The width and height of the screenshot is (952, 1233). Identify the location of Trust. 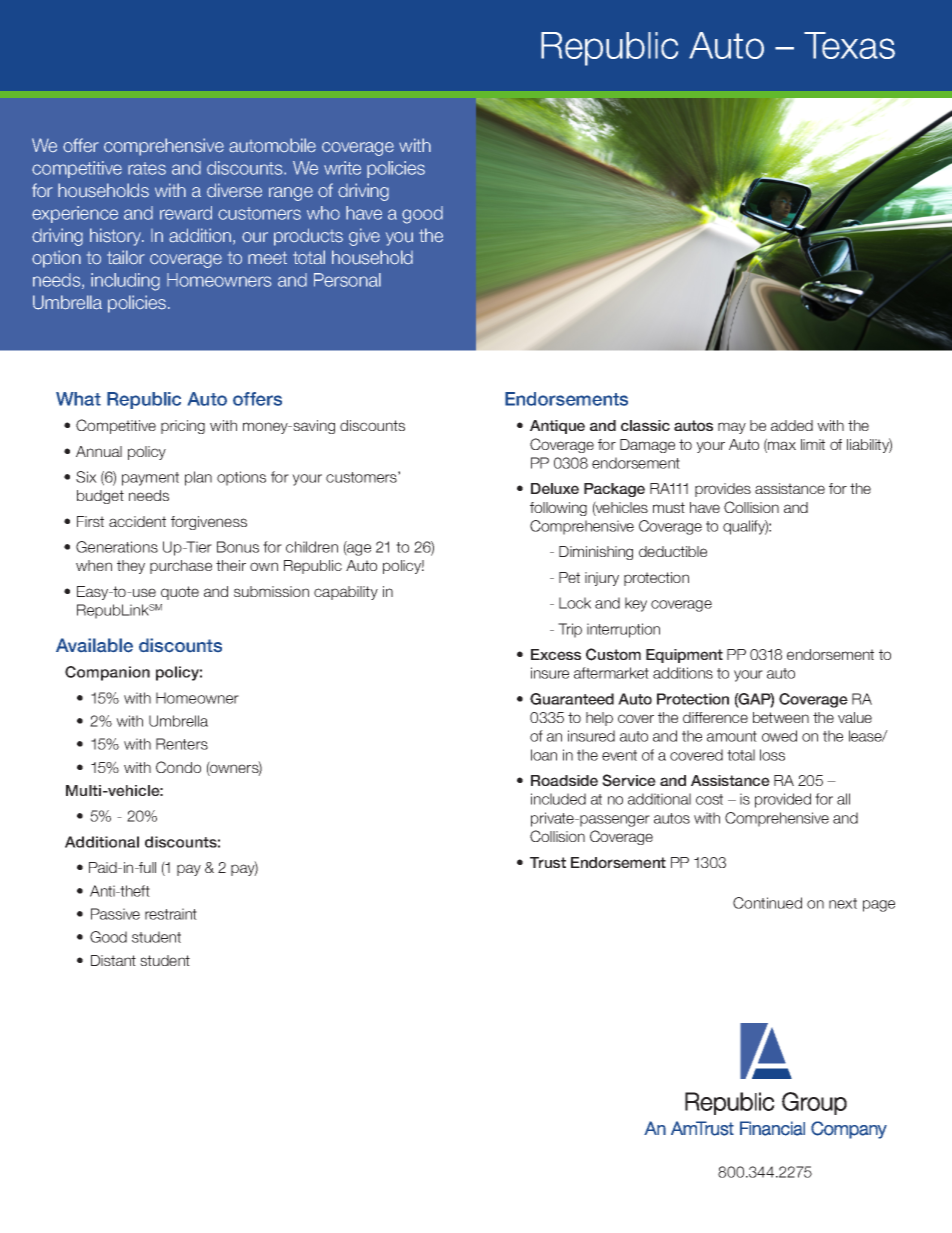
(548, 862).
